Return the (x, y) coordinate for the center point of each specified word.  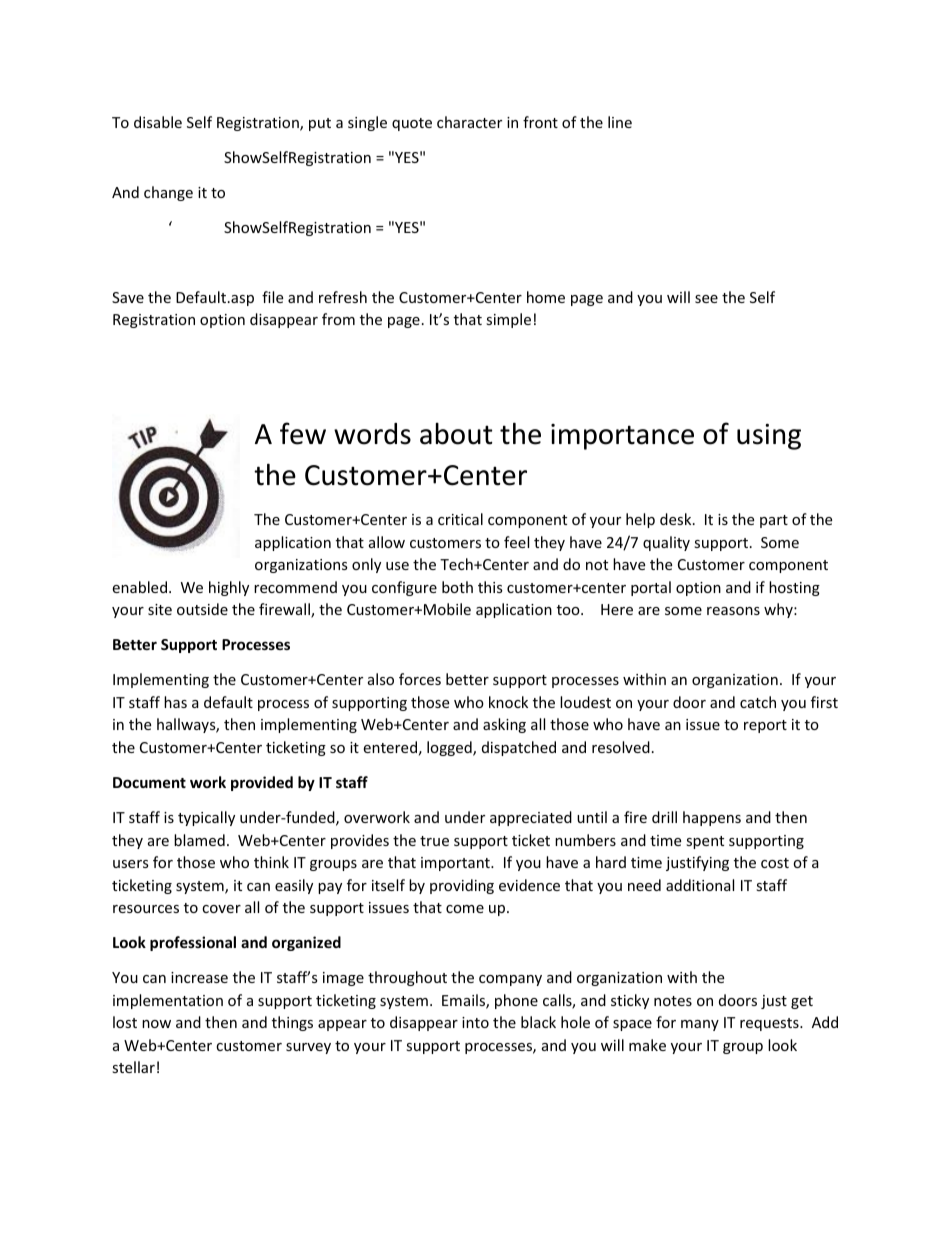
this (490, 587)
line (620, 122)
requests (770, 1024)
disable (158, 122)
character (469, 122)
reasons (733, 611)
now (156, 1024)
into (475, 1022)
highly (229, 588)
